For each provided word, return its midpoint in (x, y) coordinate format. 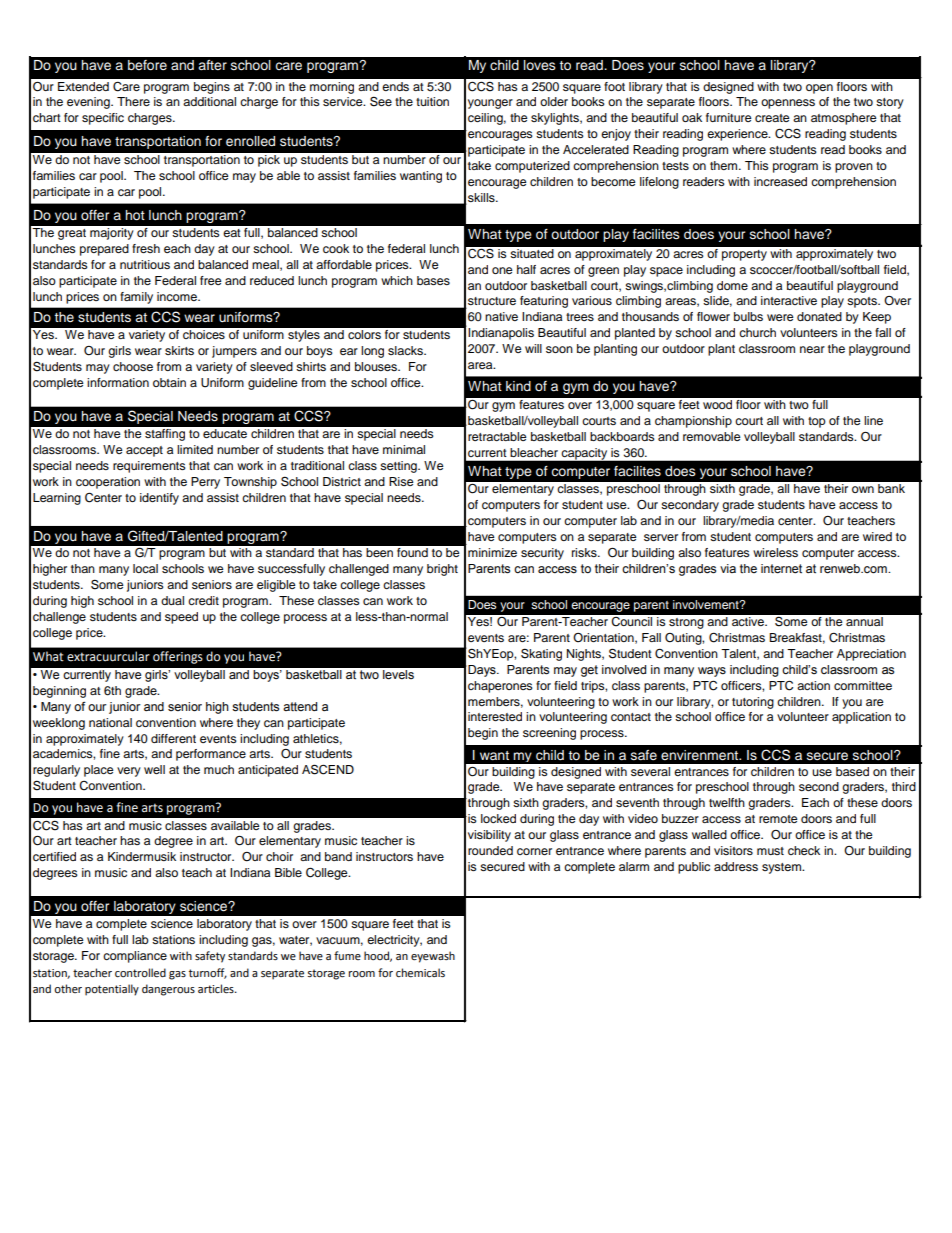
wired (877, 536)
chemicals (420, 973)
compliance (135, 957)
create (772, 118)
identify (159, 499)
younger (490, 104)
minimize (492, 552)
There (133, 101)
